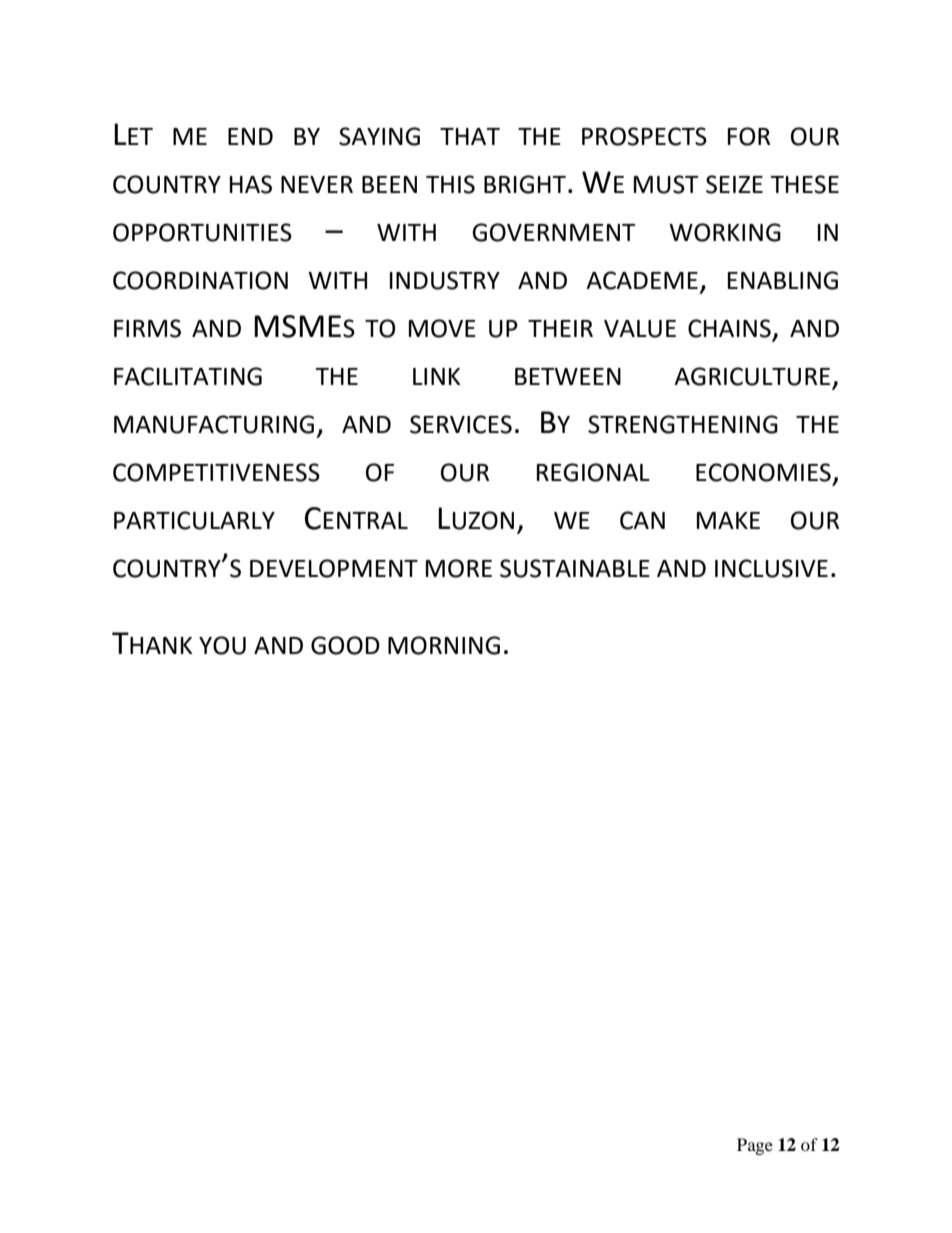 The width and height of the document is (952, 1233). I want to click on MAKE, so click(728, 520).
